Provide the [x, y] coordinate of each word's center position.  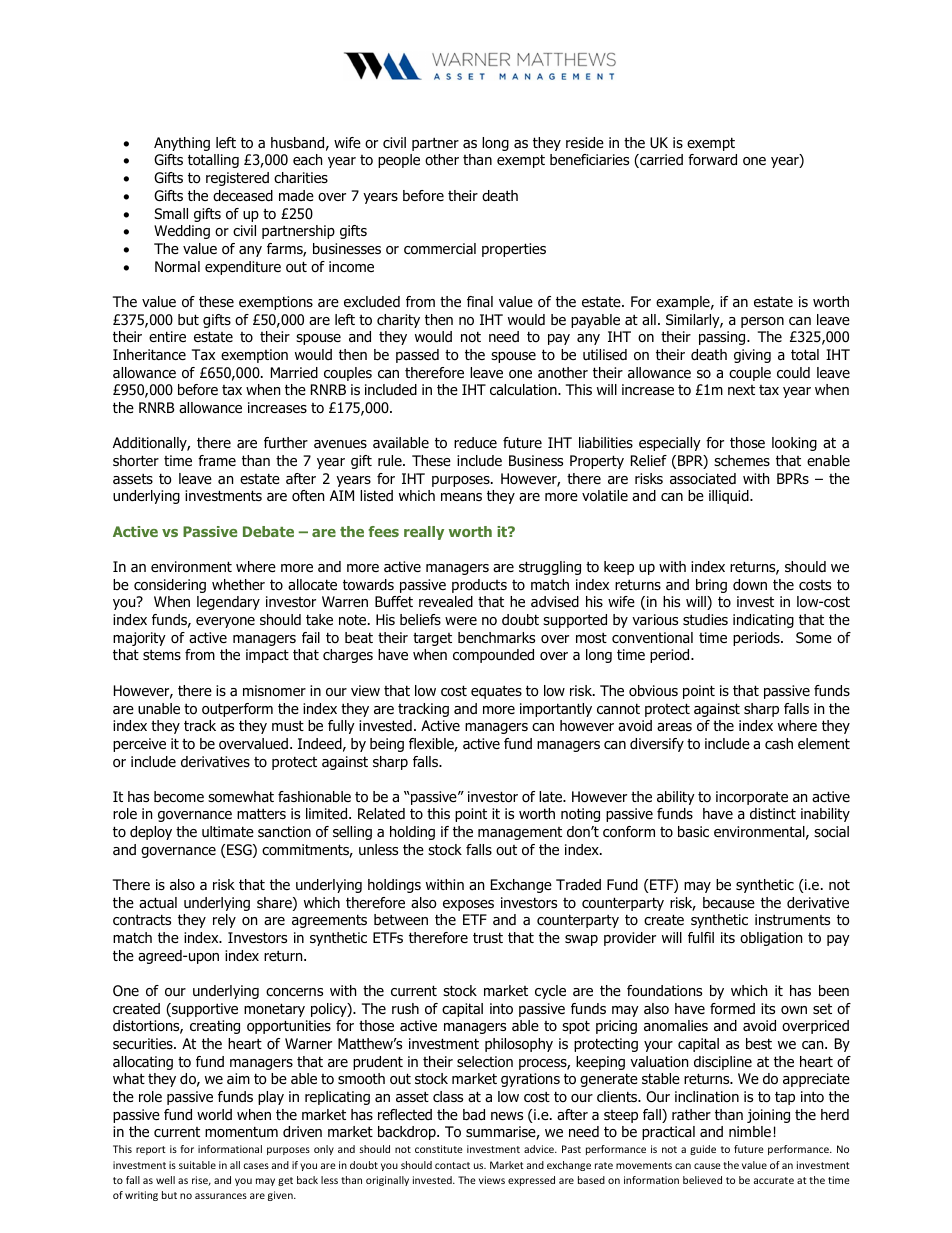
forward [712, 160]
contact [452, 1165]
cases [256, 1166]
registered [237, 179]
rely [224, 921]
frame [217, 461]
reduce [475, 442]
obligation [771, 939]
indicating [763, 621]
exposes [468, 905]
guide [703, 1150]
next [741, 390]
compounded [493, 656]
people [399, 161]
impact [267, 656]
